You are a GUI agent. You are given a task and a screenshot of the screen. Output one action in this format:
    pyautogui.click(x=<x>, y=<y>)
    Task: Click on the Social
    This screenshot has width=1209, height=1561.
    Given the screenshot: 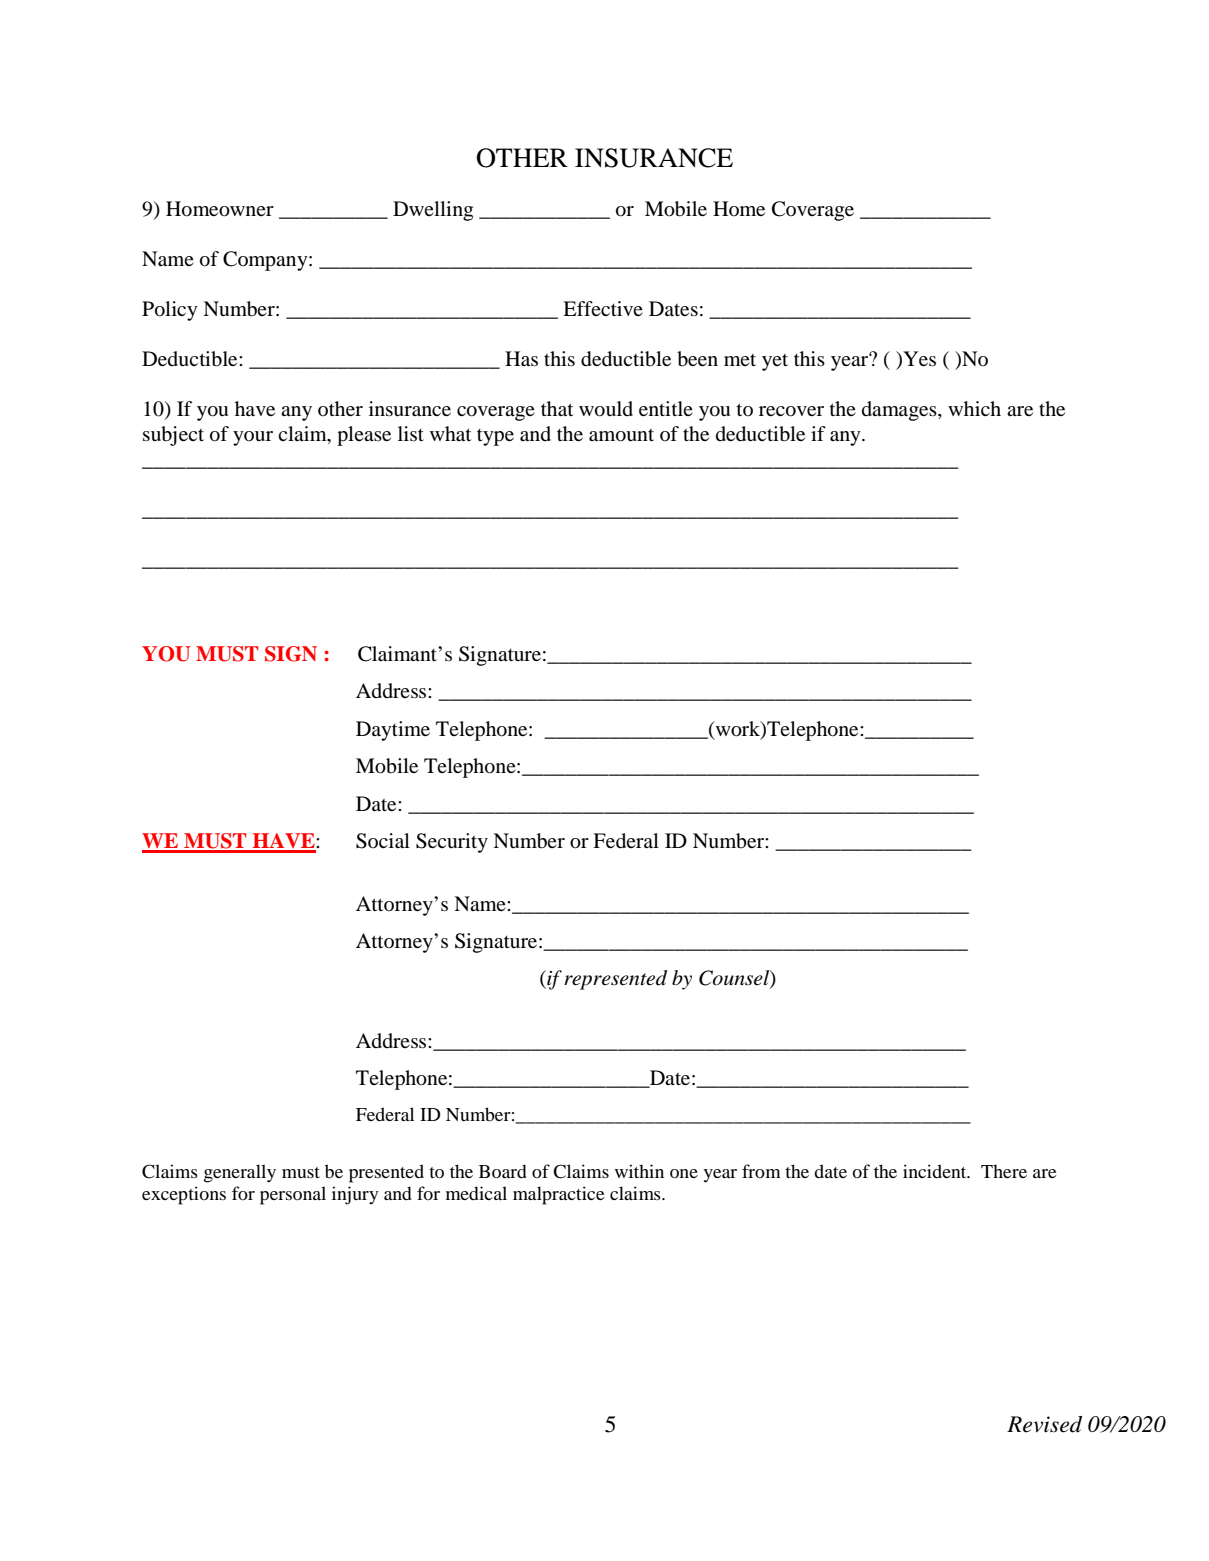 What is the action you would take?
    pyautogui.click(x=383, y=841)
